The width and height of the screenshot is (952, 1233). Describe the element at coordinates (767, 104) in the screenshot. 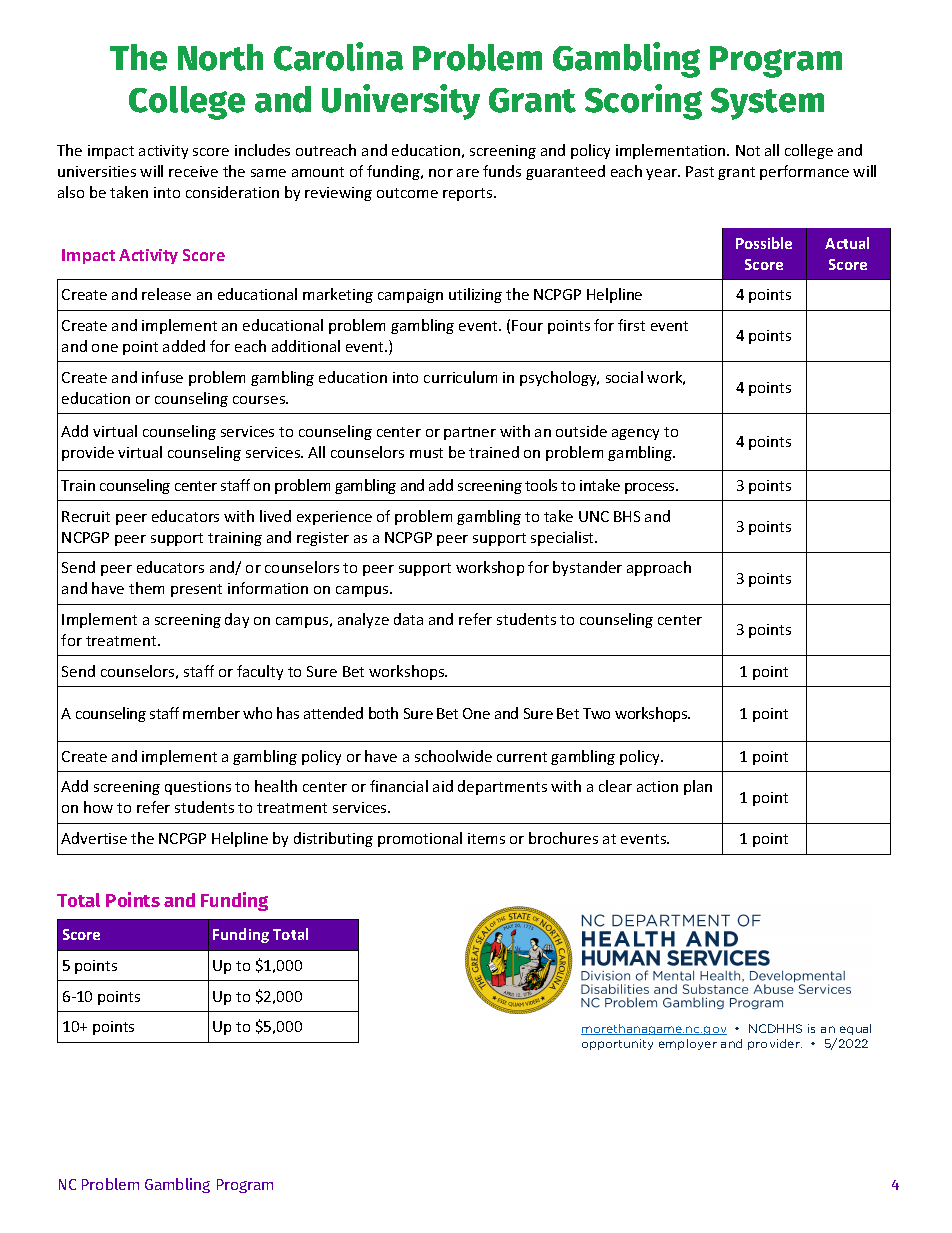

I see `System` at that location.
